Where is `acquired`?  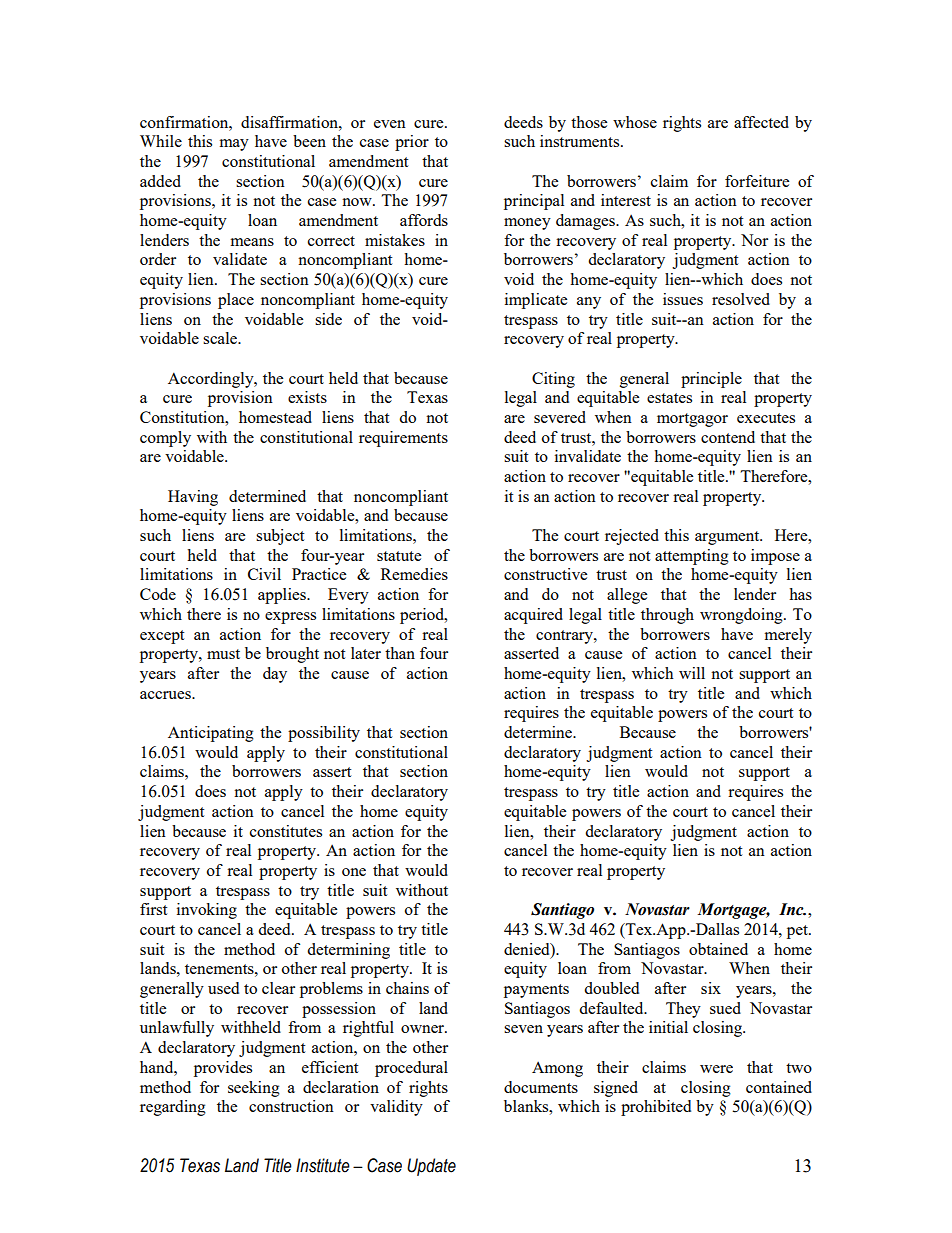 acquired is located at coordinates (533, 616).
